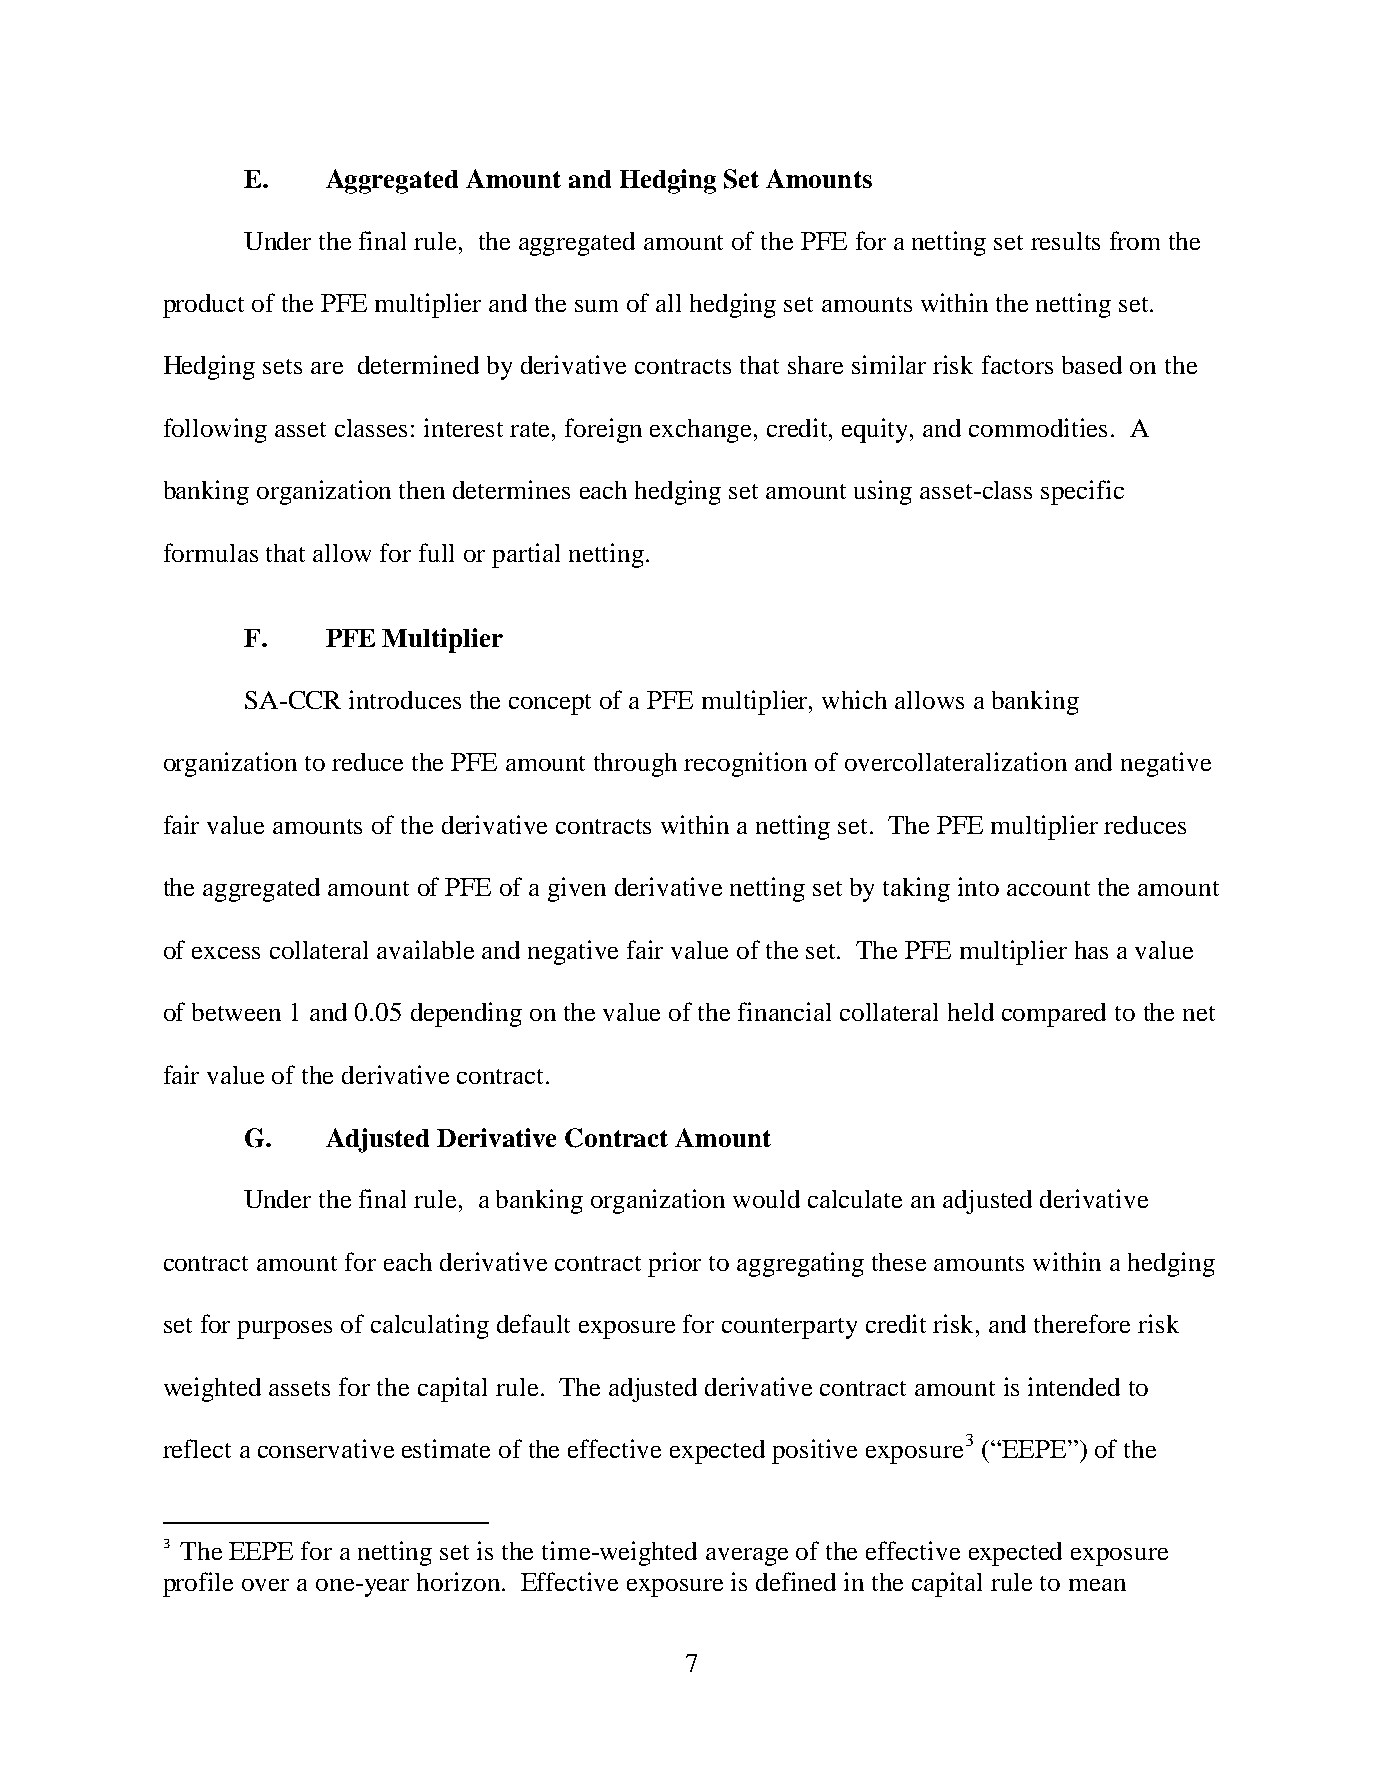 This page has width=1384, height=1791. What do you see at coordinates (1065, 241) in the page?
I see `results` at bounding box center [1065, 241].
